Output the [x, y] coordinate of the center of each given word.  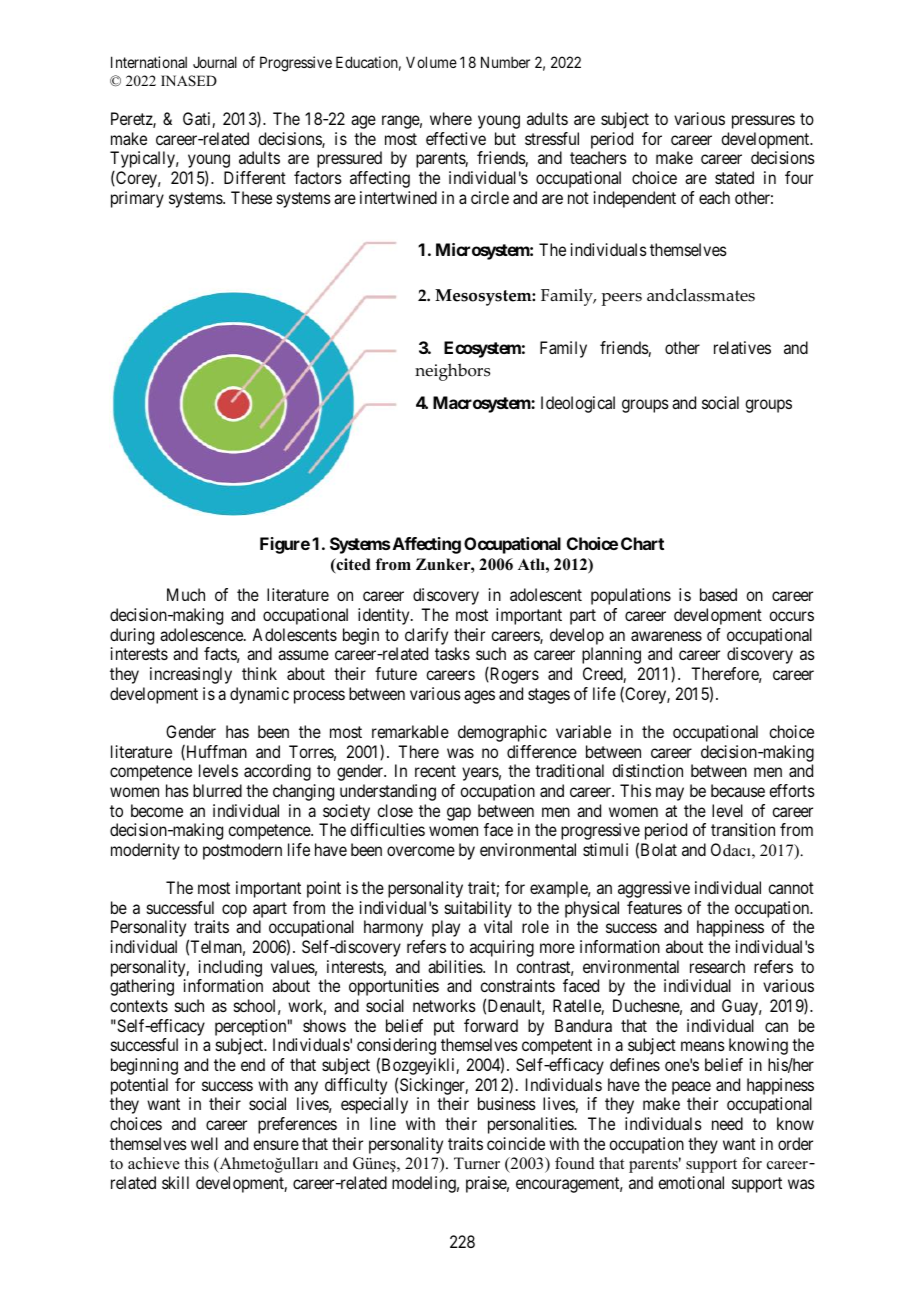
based [718, 594]
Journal [215, 62]
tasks [452, 653]
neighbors [452, 372]
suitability [477, 911]
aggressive [654, 889]
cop [234, 911]
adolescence [202, 634]
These [251, 197]
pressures [763, 122]
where [451, 118]
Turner [477, 1163]
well [204, 1143]
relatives [742, 347]
